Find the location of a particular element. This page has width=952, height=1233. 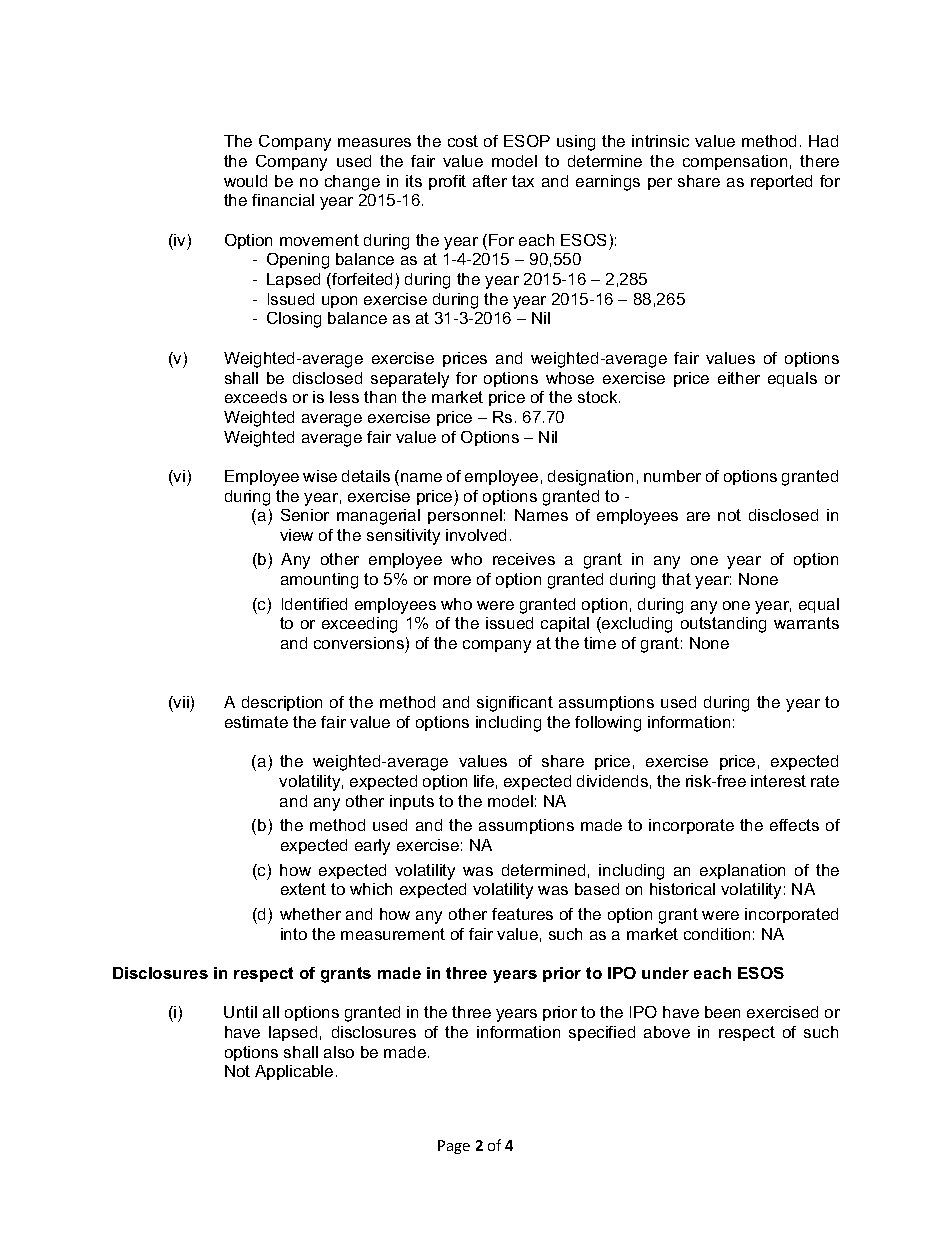

Identified is located at coordinates (314, 604).
